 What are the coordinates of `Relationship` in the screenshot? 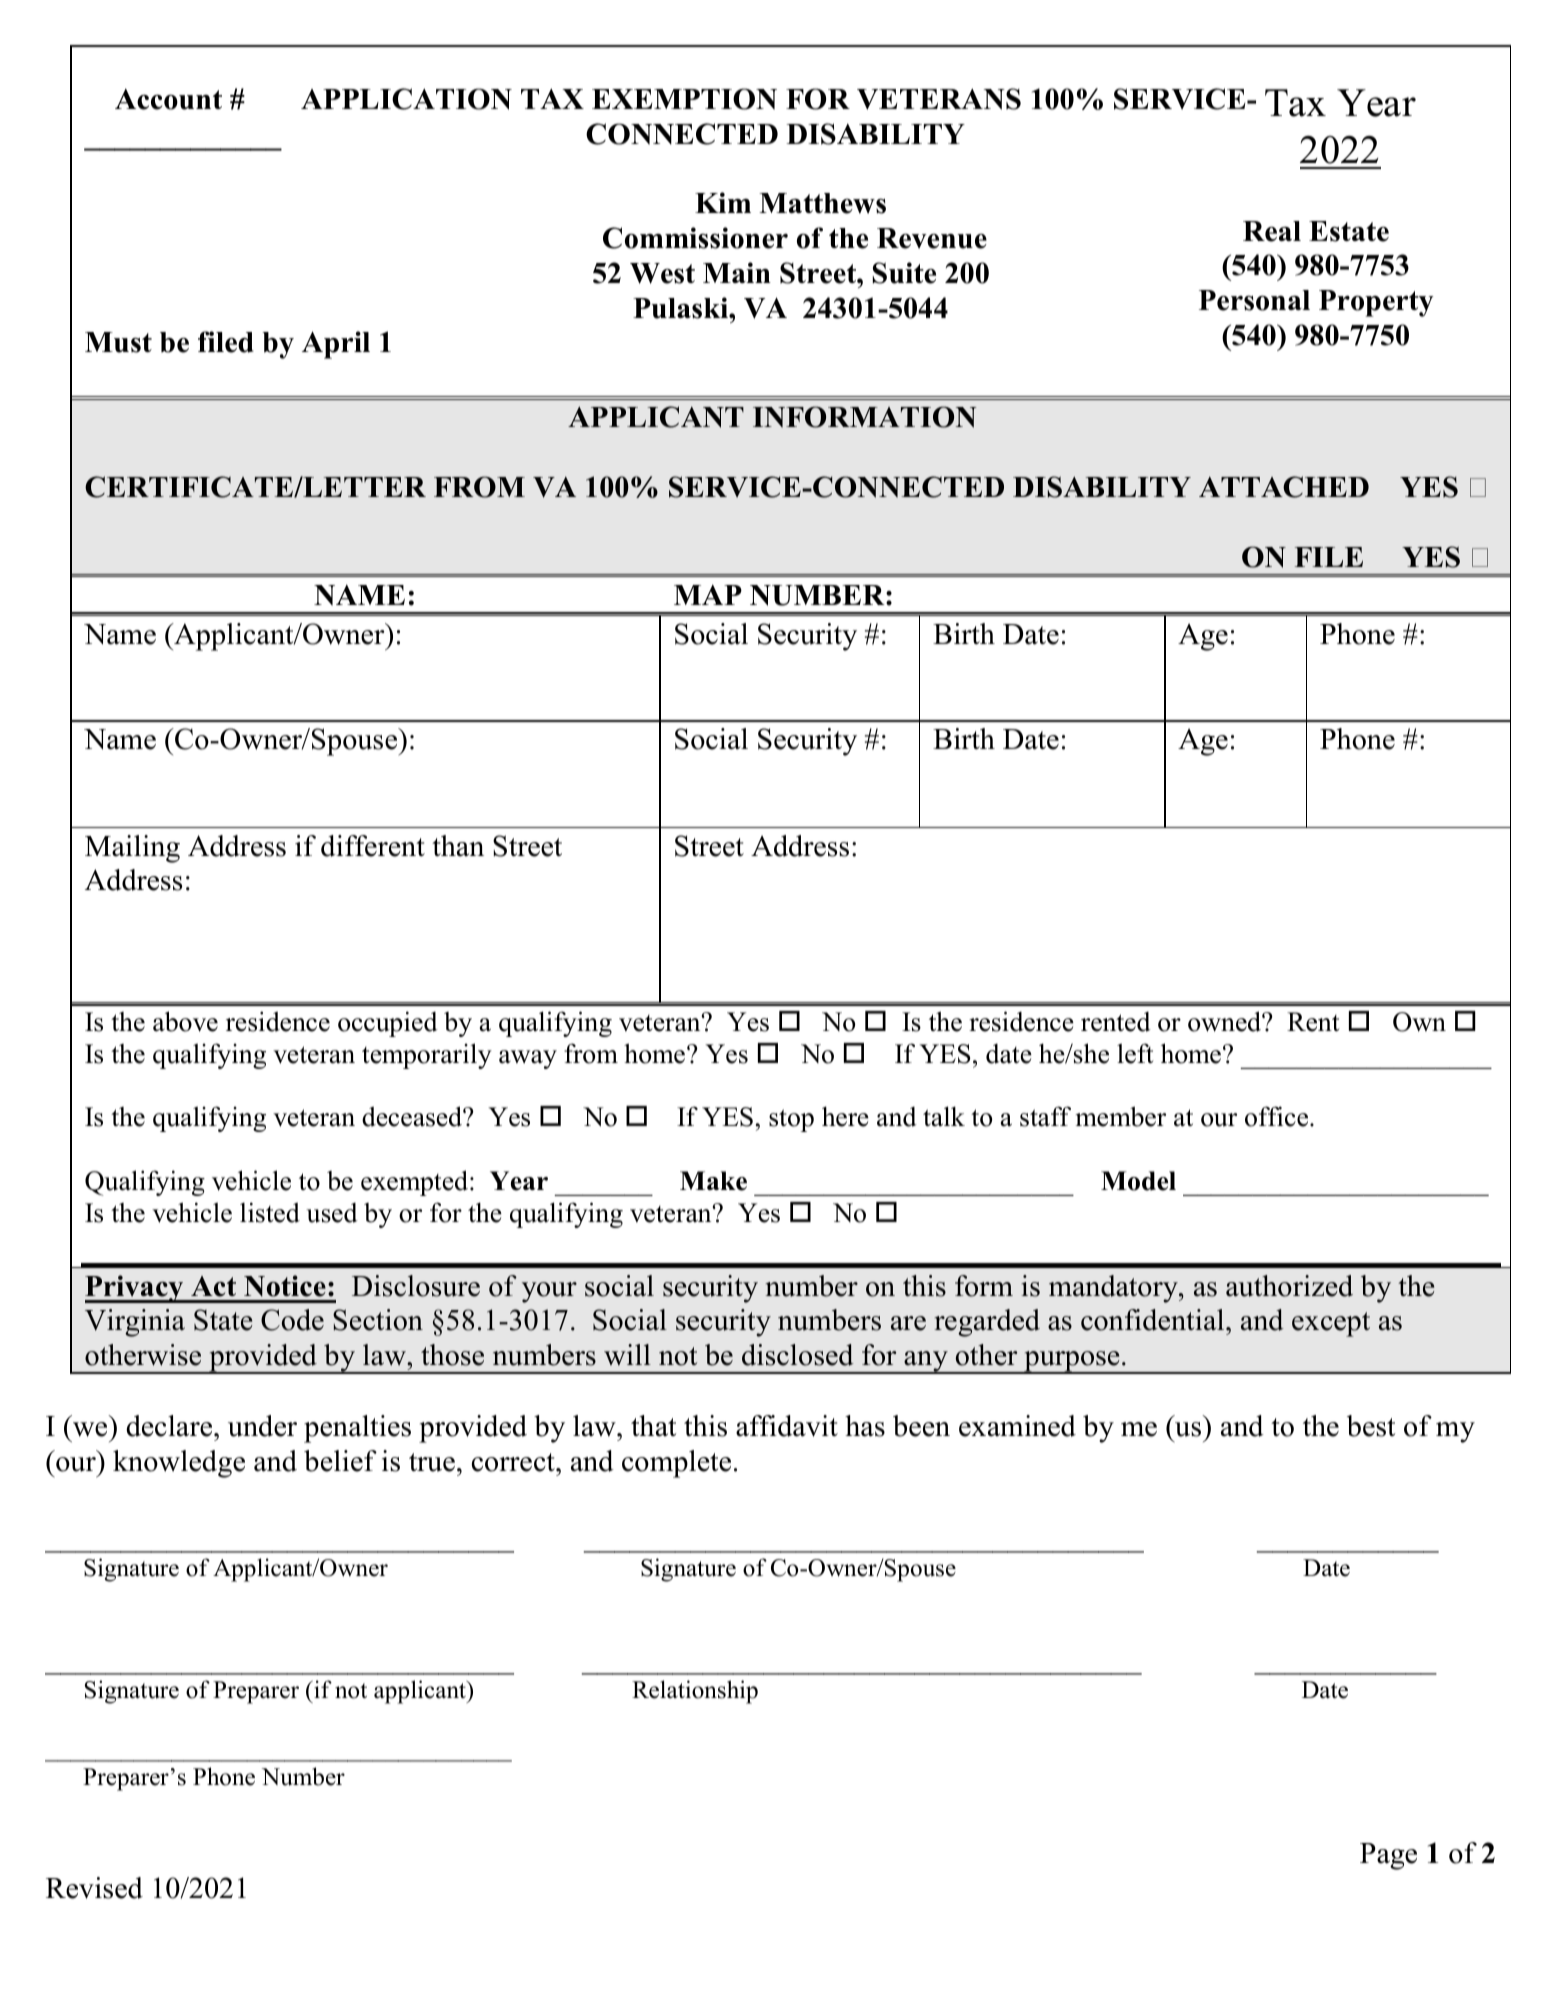 It's located at (695, 1692).
